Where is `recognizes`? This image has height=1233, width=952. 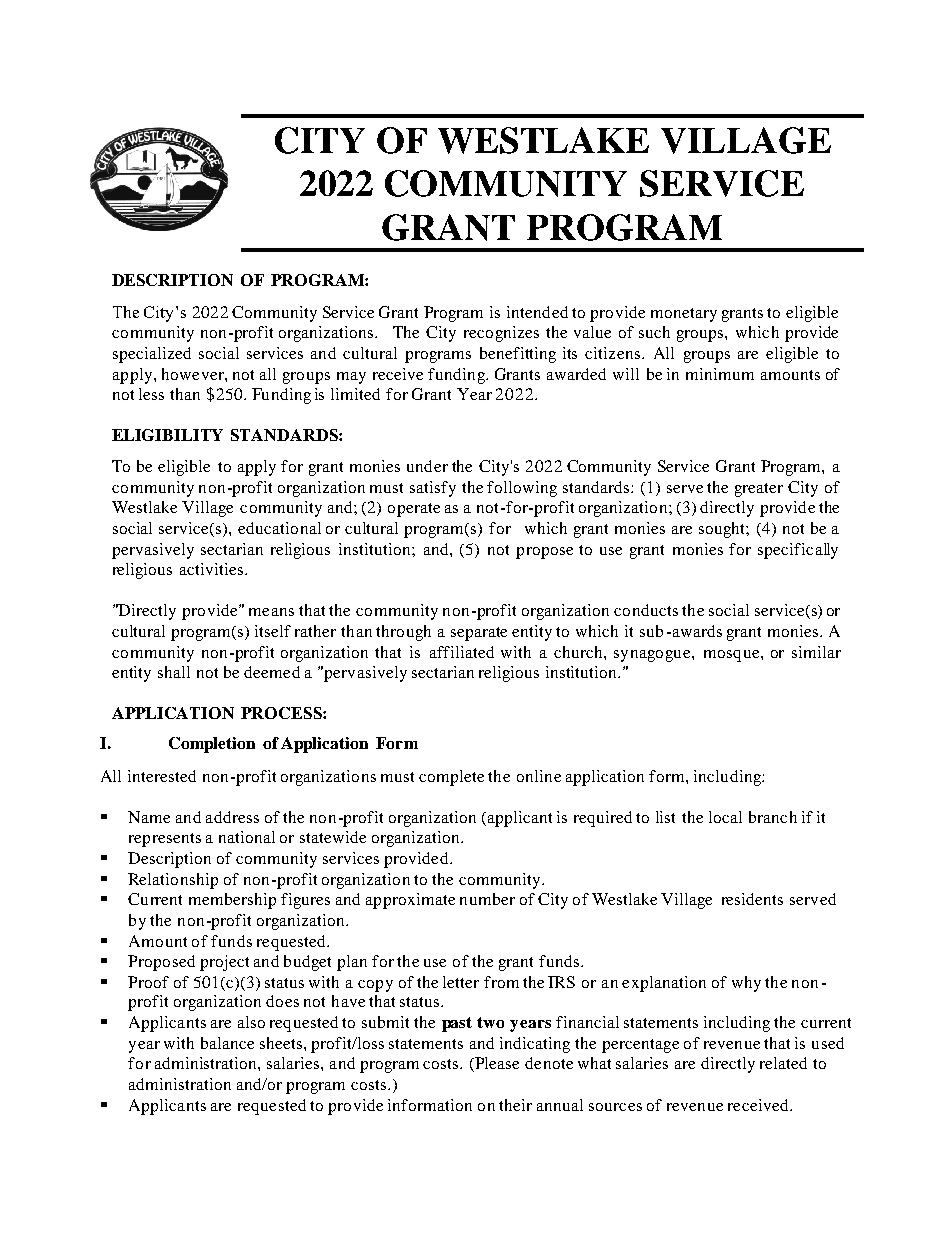
recognizes is located at coordinates (501, 334).
